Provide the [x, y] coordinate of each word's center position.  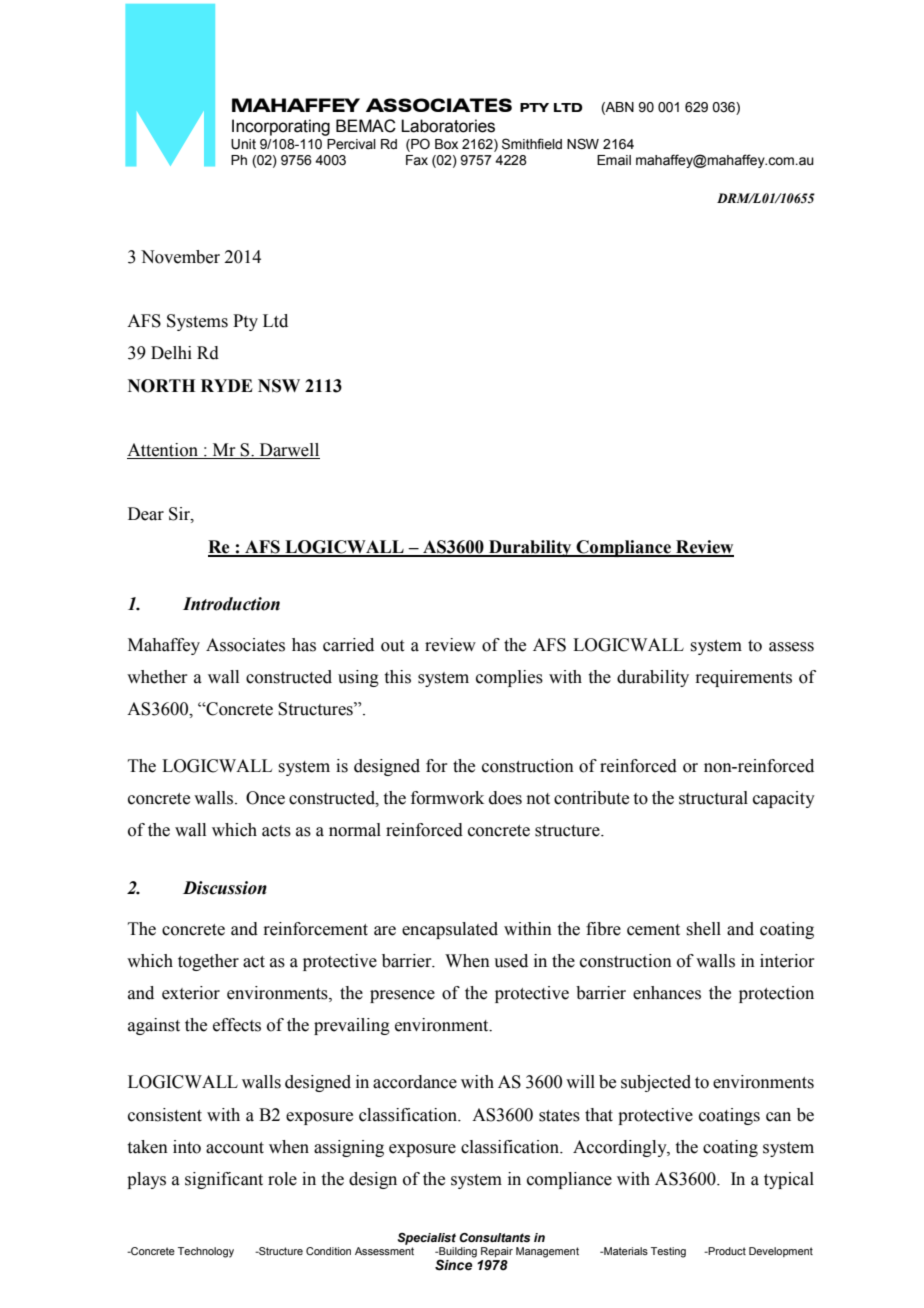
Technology [206, 1252]
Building [457, 1253]
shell [703, 929]
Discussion [225, 888]
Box [446, 144]
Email [614, 160]
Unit [243, 144]
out [392, 646]
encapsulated [450, 930]
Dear [146, 514]
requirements [743, 678]
